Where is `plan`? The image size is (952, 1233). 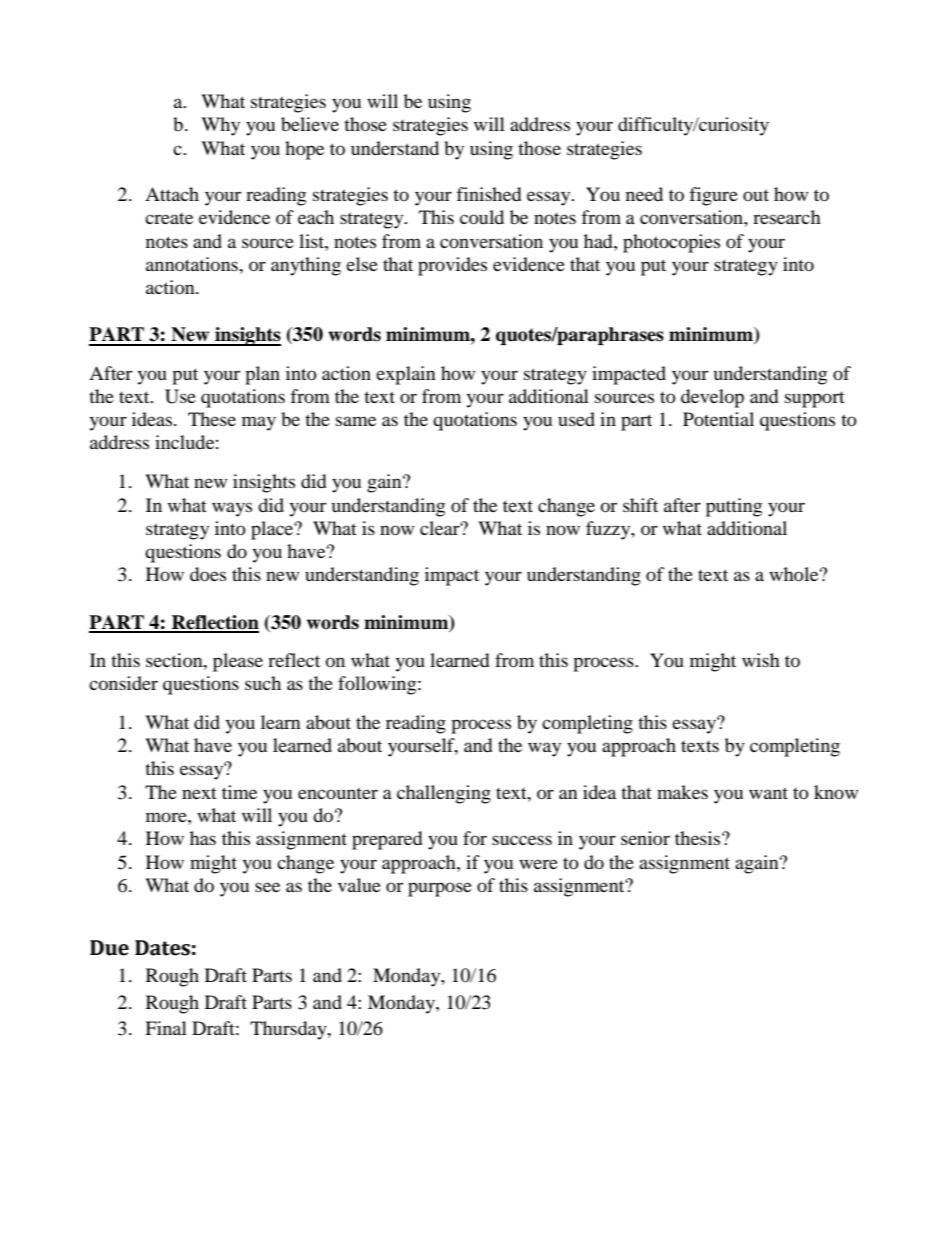
plan is located at coordinates (262, 375).
